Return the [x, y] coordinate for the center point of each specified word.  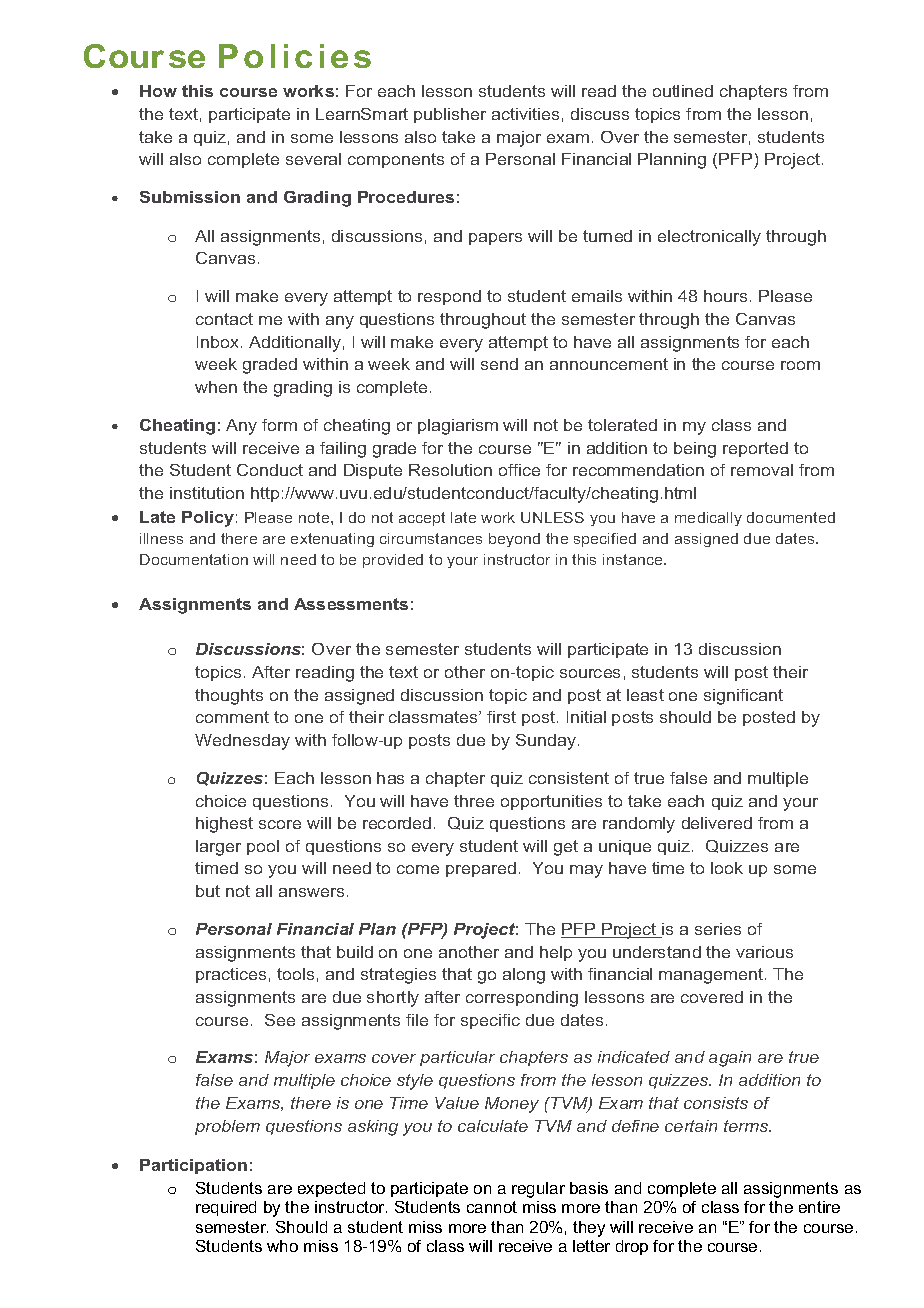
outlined [683, 91]
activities [525, 114]
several [313, 159]
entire [819, 1207]
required [226, 1208]
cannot [492, 1207]
